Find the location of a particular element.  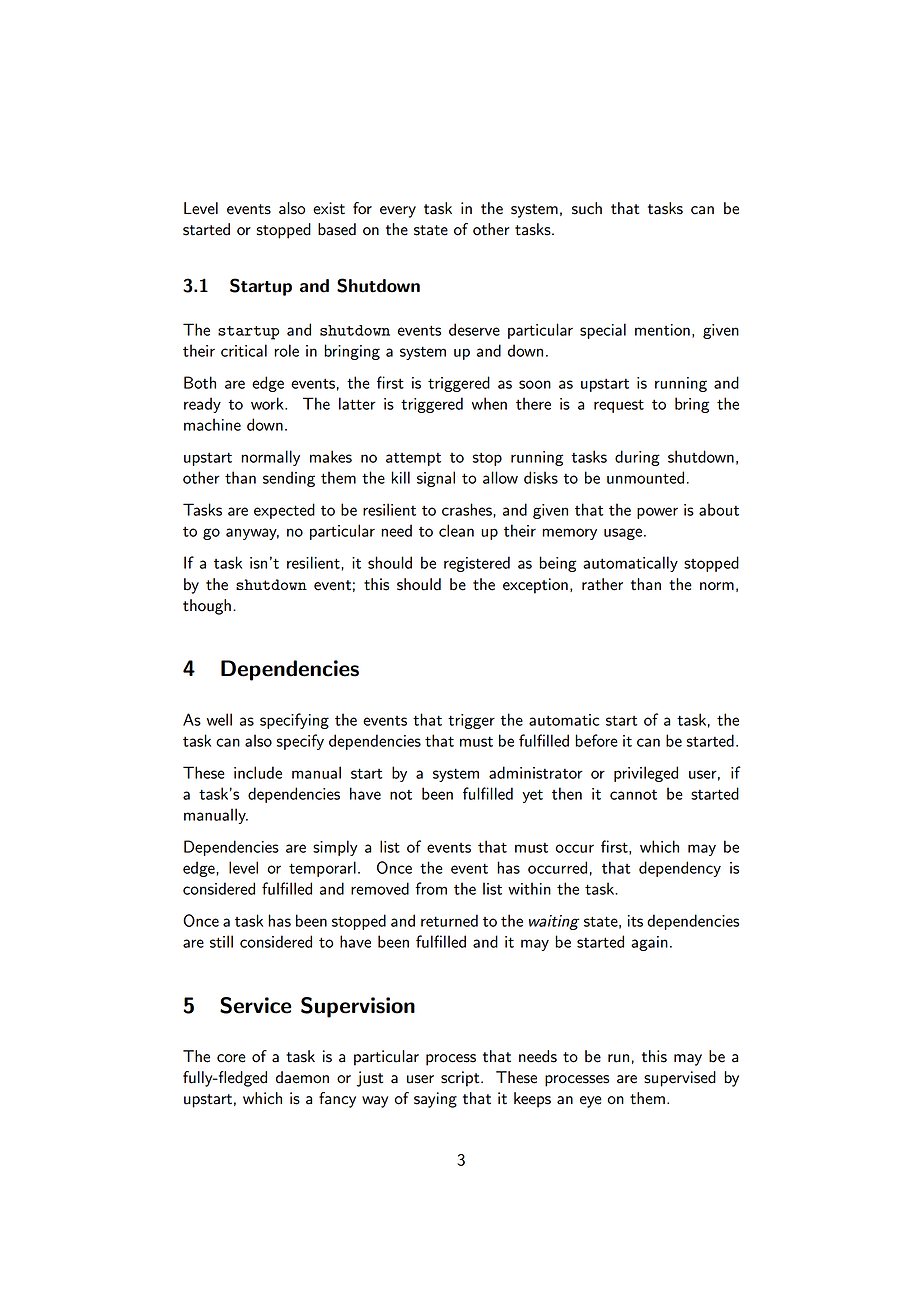

during is located at coordinates (637, 458).
